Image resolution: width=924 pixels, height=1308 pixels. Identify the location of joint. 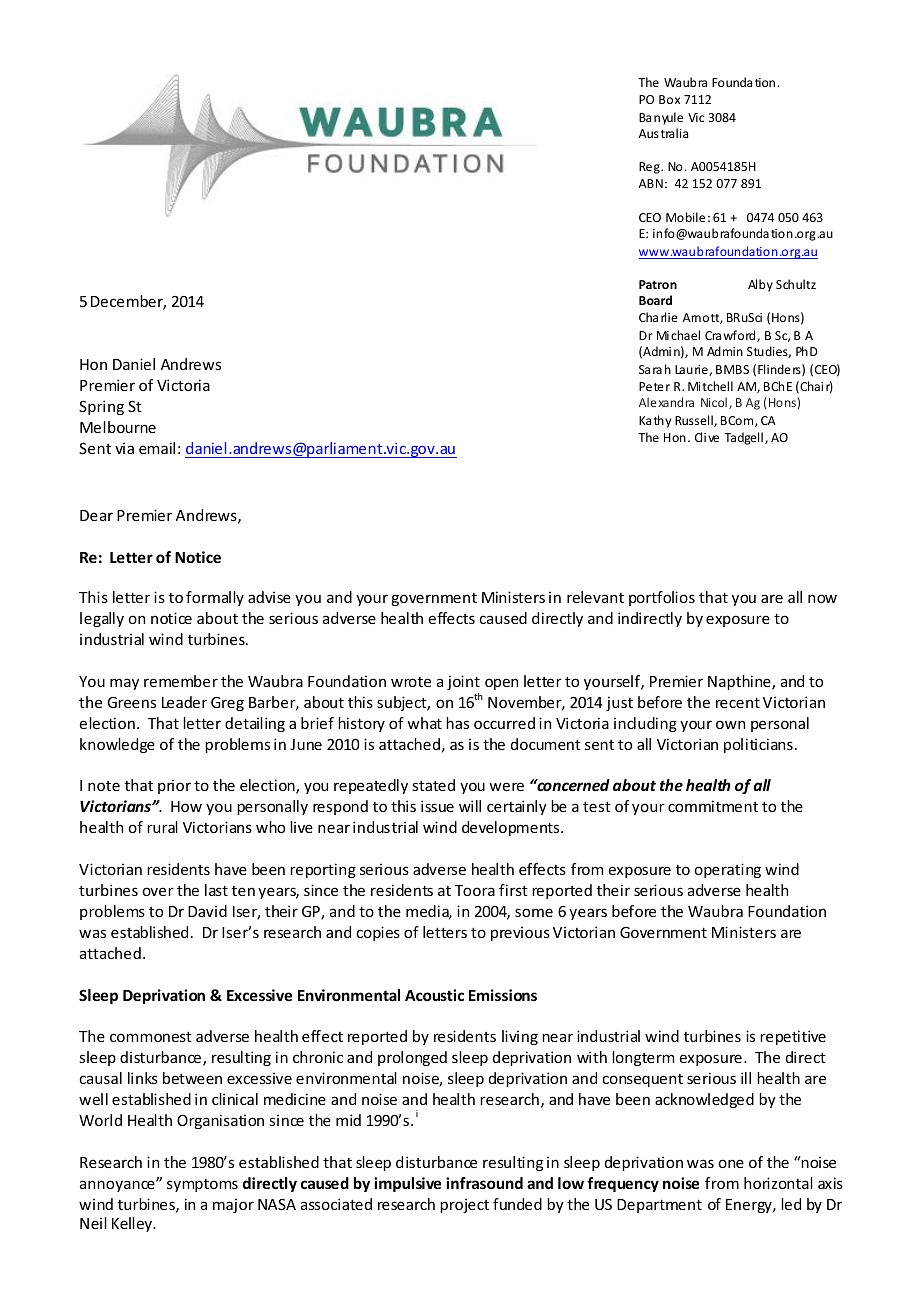
(463, 682).
